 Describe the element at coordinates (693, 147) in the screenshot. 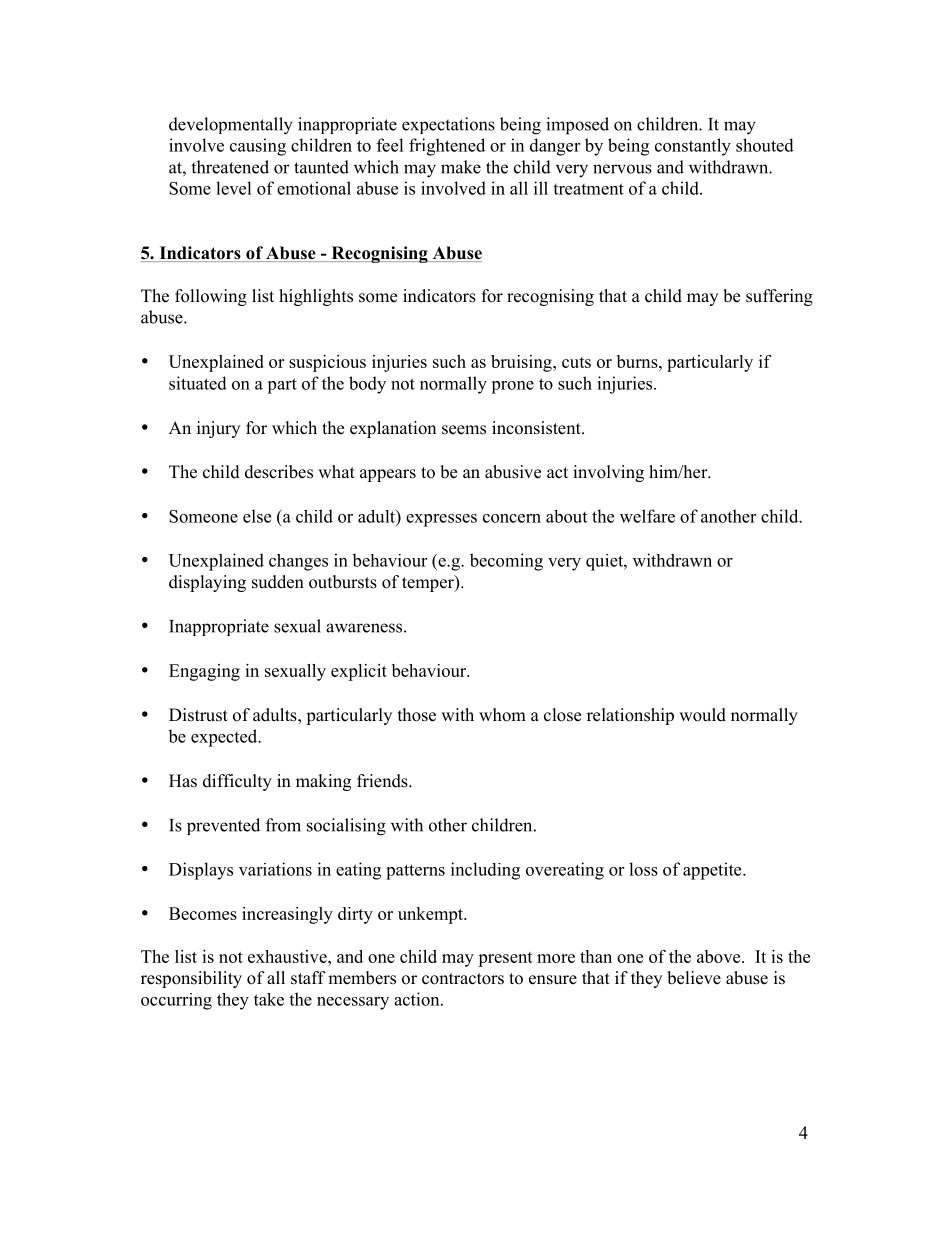

I see `constantly` at that location.
